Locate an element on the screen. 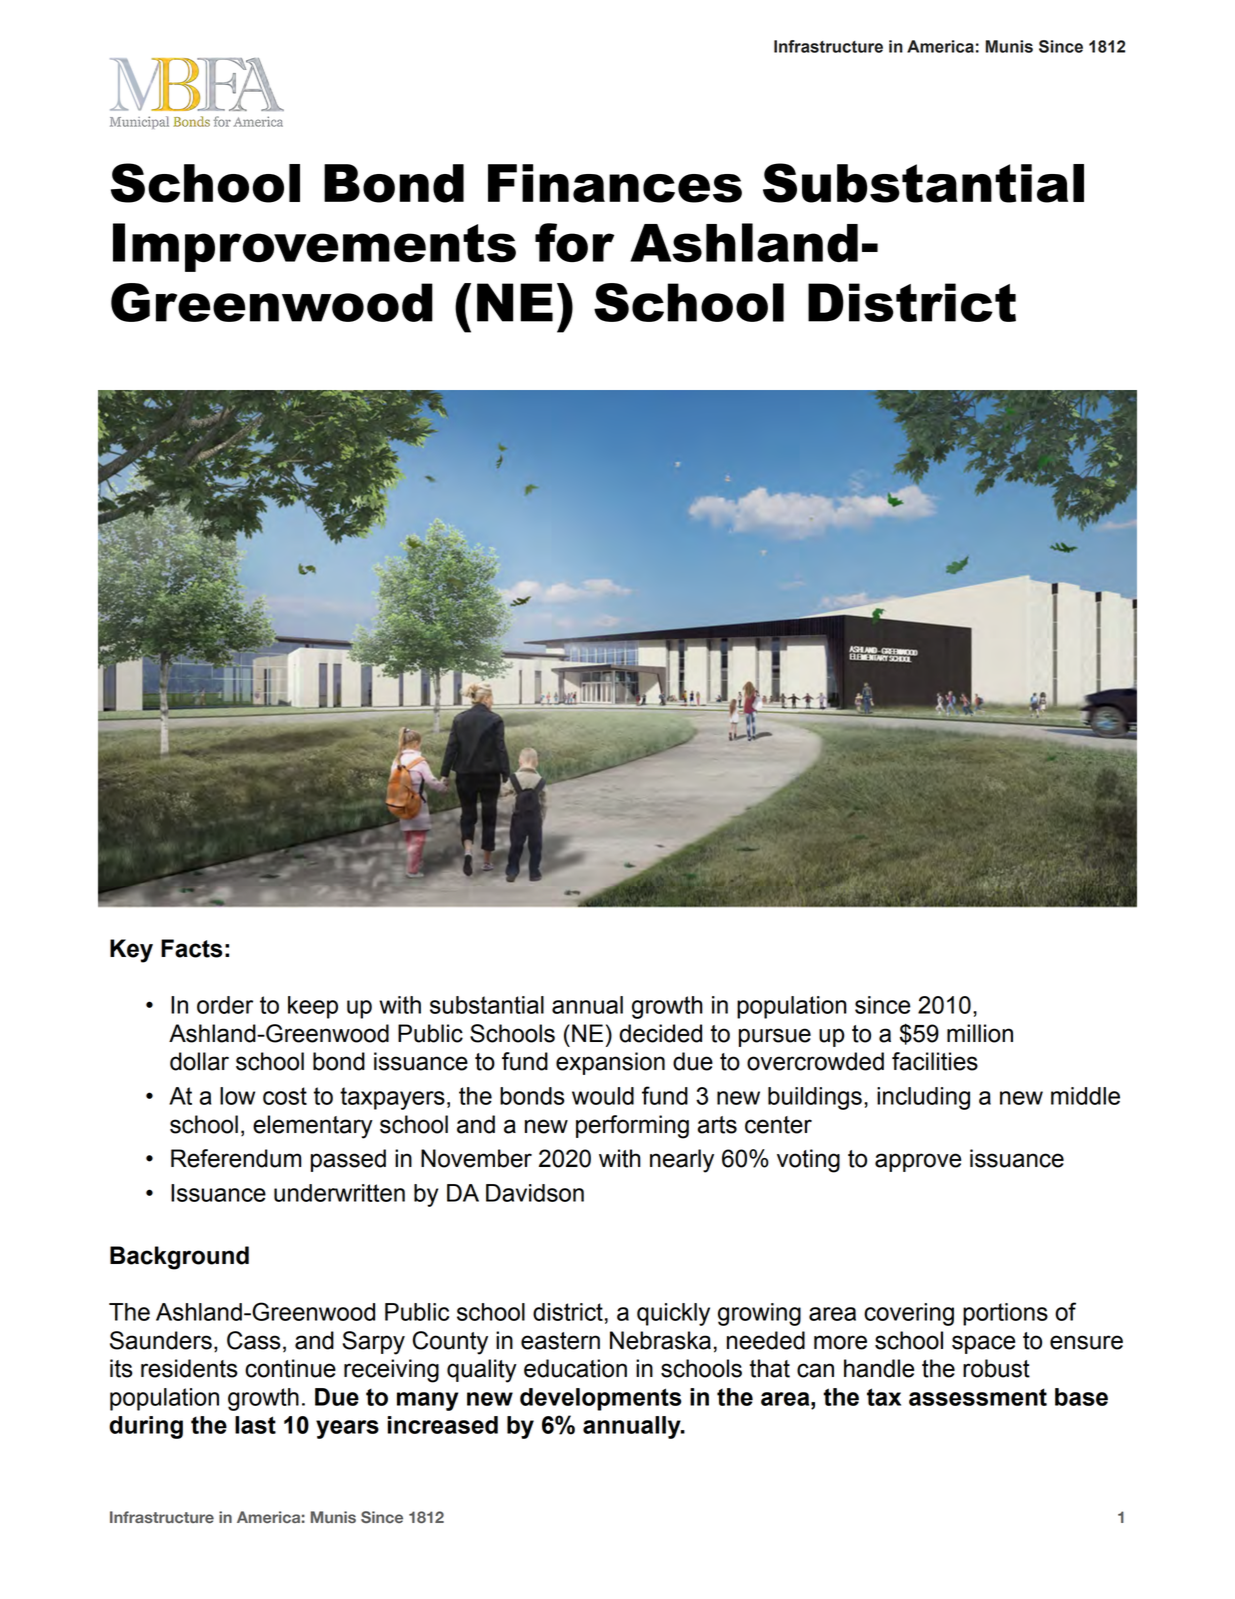 The image size is (1235, 1599). last is located at coordinates (255, 1425).
